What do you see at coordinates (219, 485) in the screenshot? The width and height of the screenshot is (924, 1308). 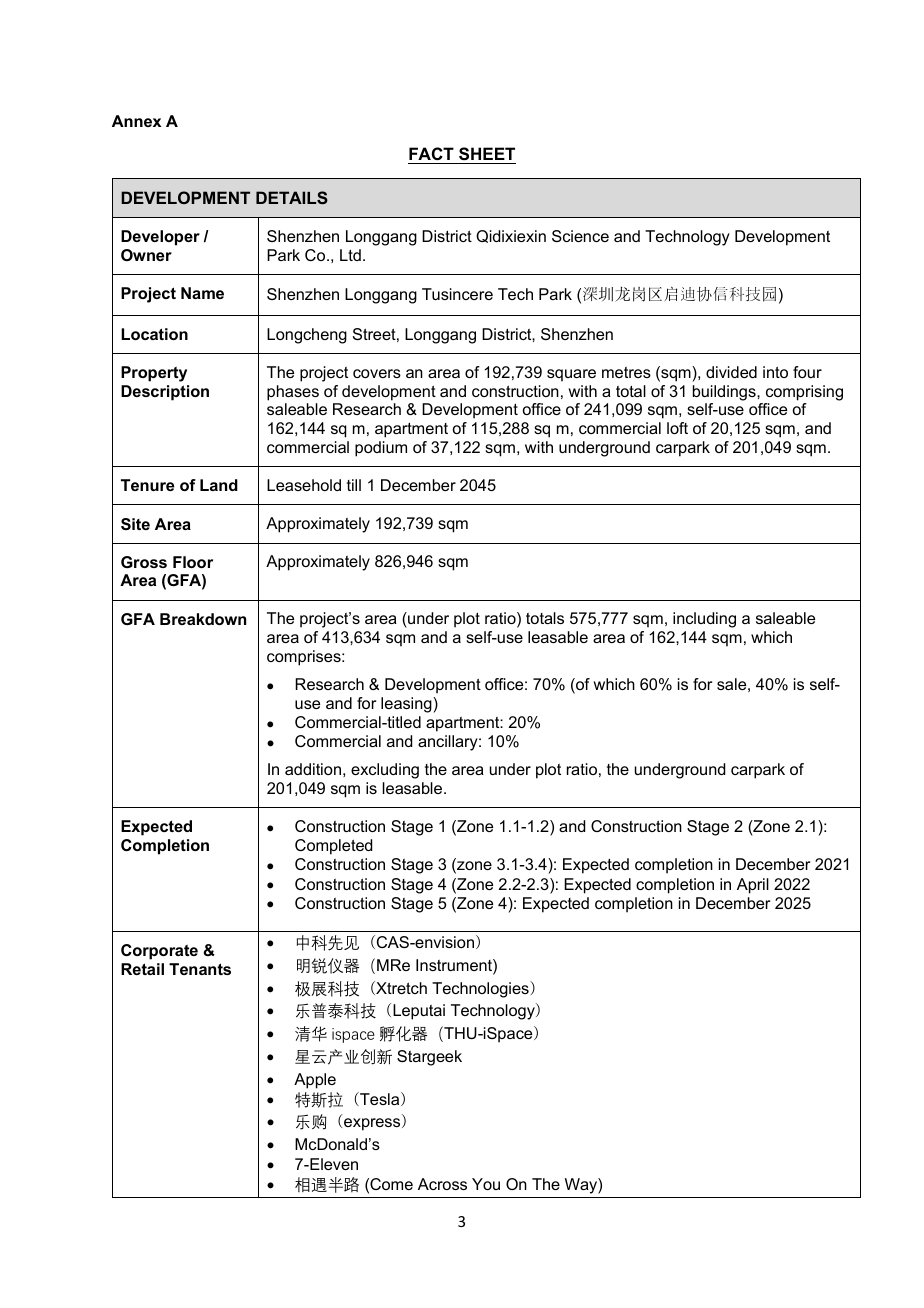 I see `Land` at bounding box center [219, 485].
